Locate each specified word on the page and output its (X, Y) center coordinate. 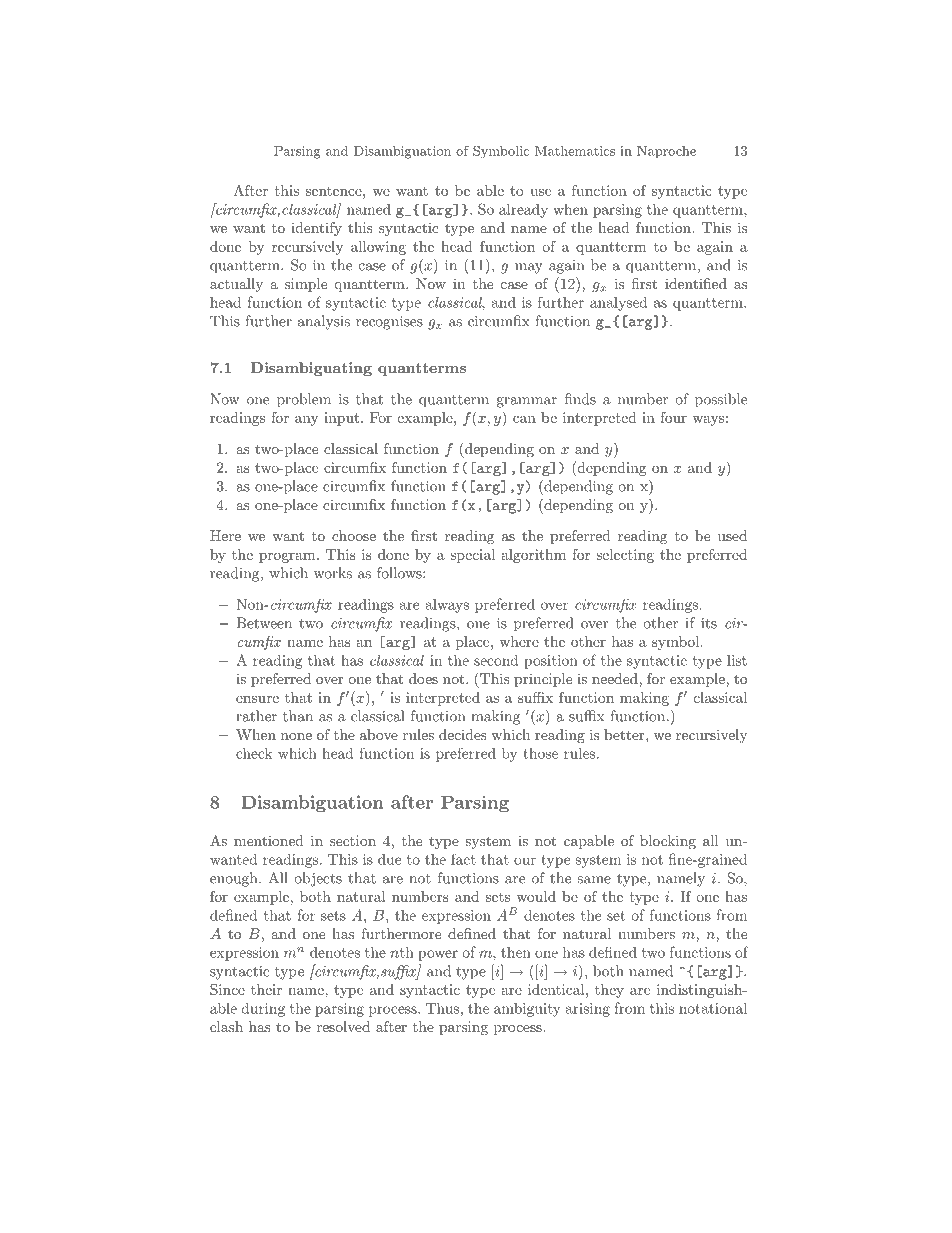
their (266, 989)
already (523, 210)
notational (713, 1008)
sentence (335, 191)
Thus (442, 1008)
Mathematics (575, 151)
